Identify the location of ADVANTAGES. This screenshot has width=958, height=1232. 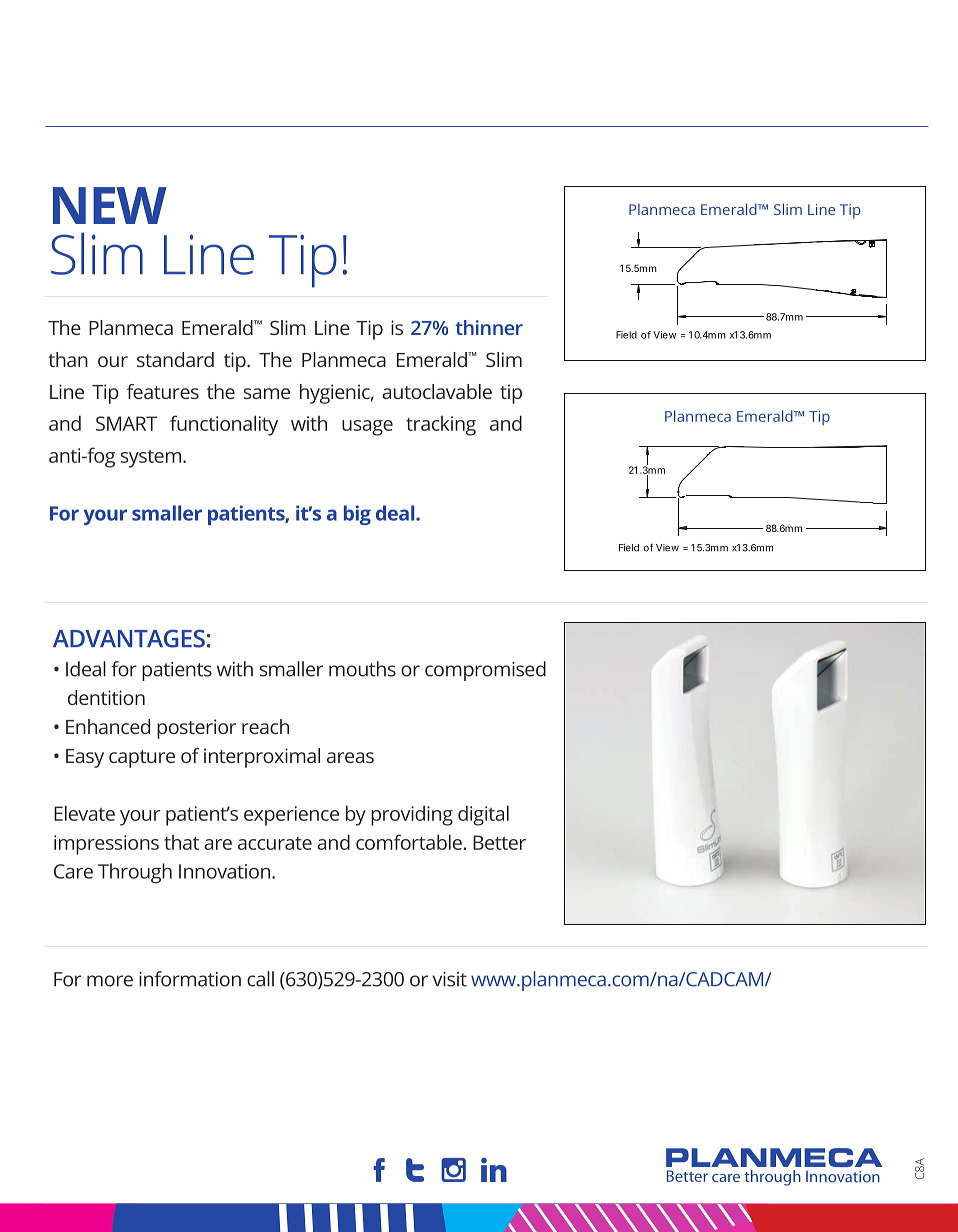
(129, 638).
